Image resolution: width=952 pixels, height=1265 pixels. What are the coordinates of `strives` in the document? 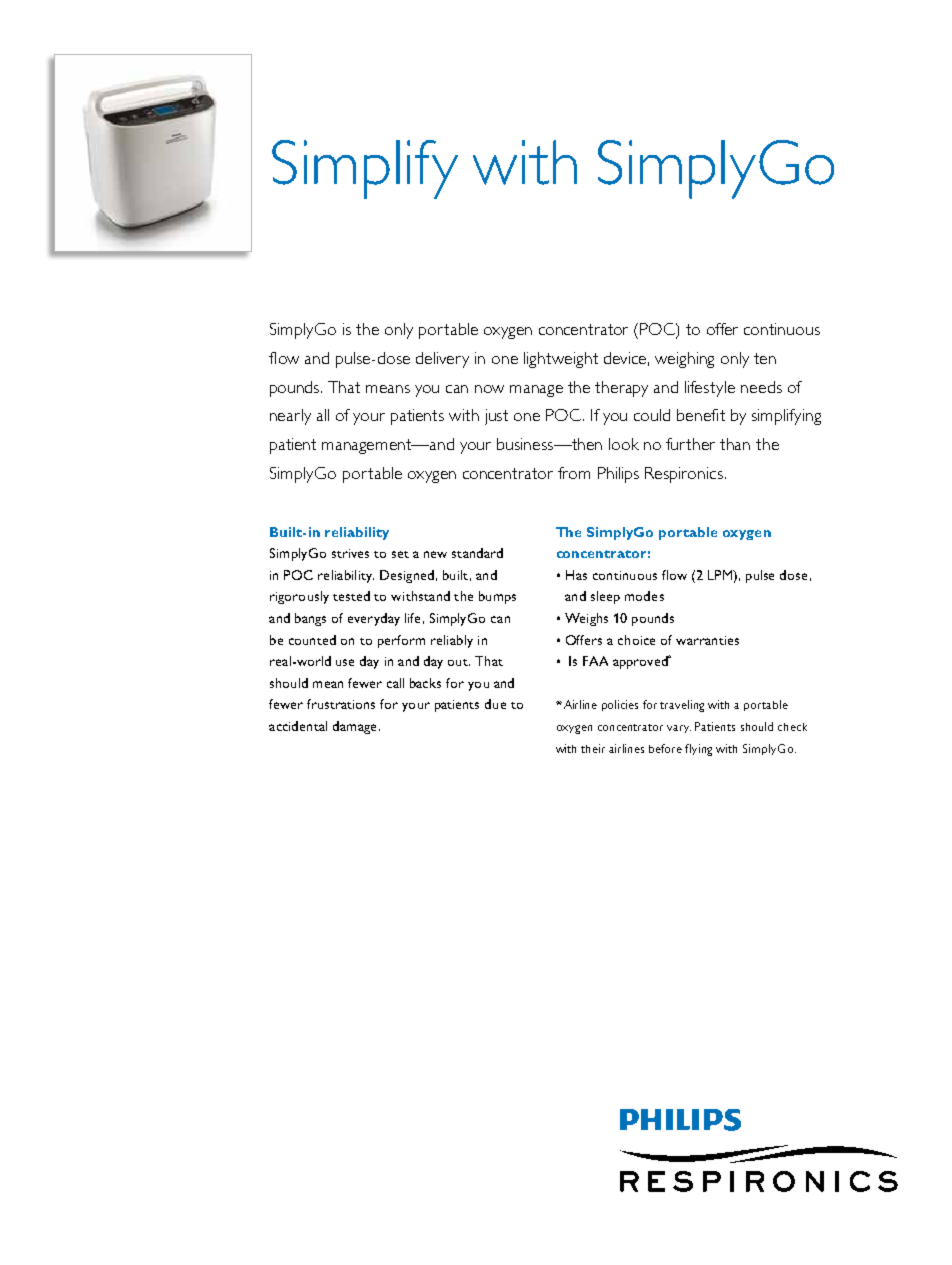 It's located at (350, 553).
